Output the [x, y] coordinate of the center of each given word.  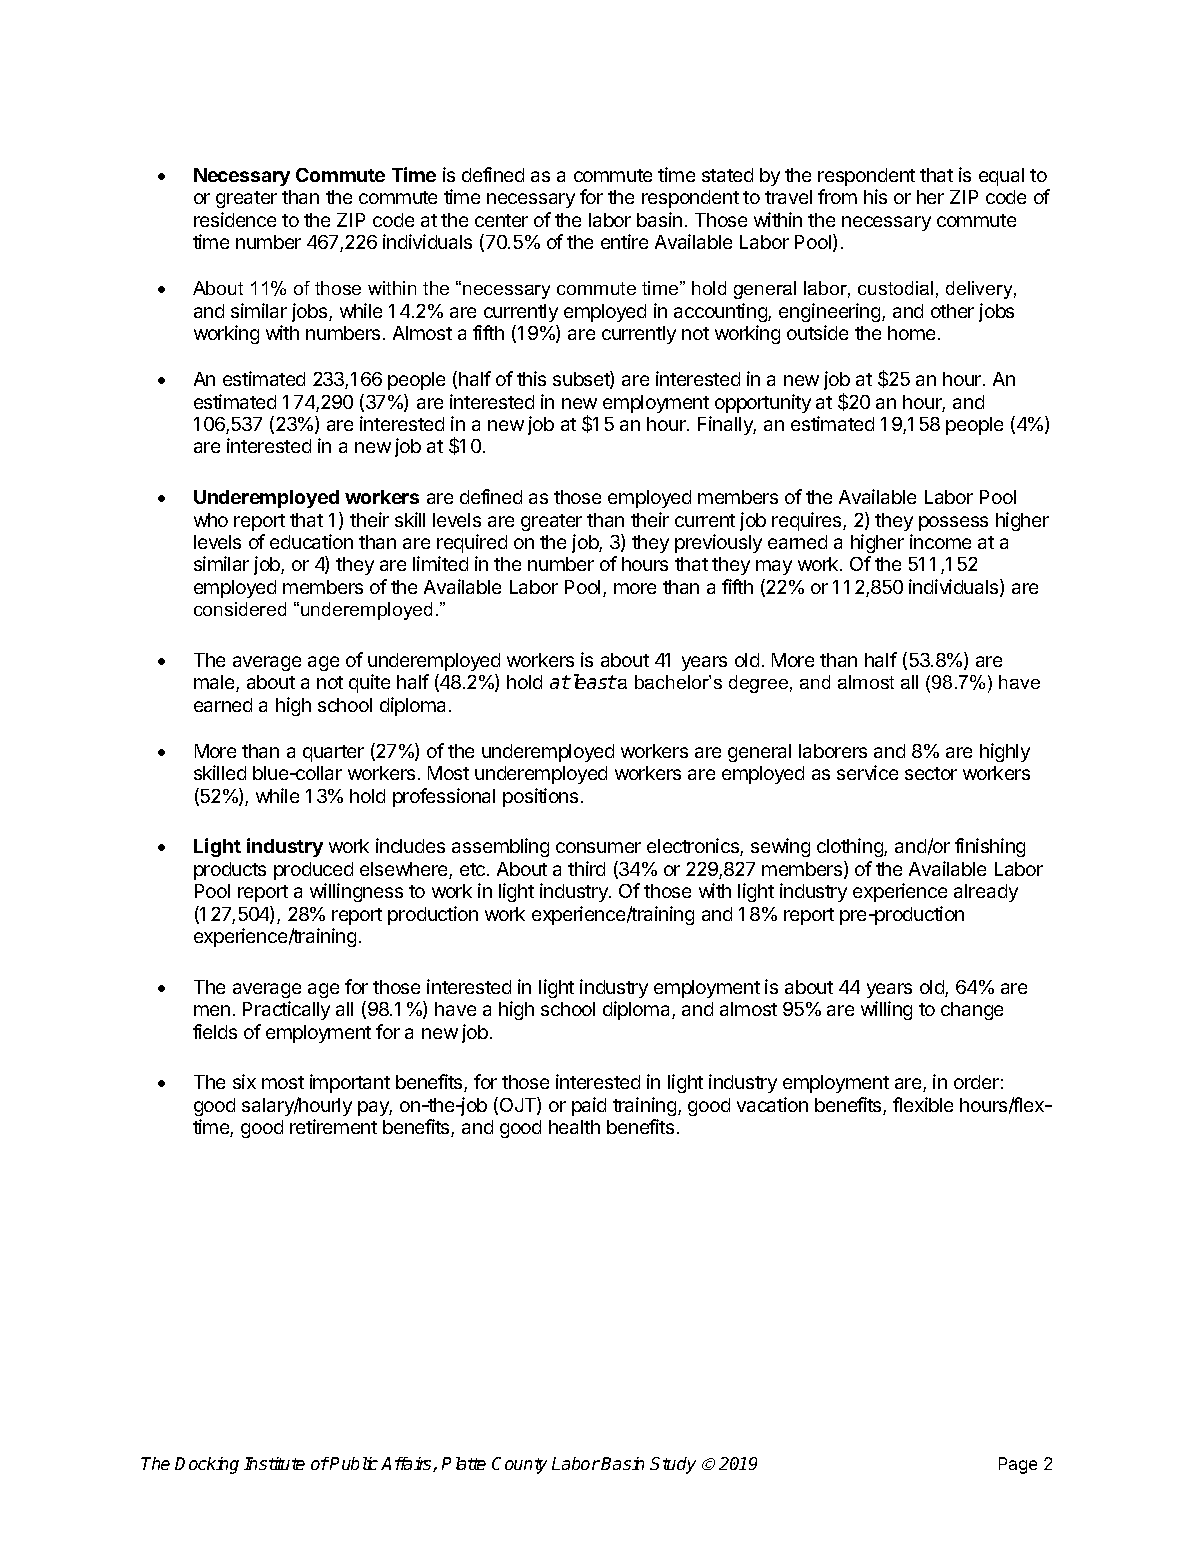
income [940, 541]
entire [624, 241]
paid [589, 1106]
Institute [274, 1463]
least [593, 681]
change [972, 1011]
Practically [286, 1010]
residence [235, 219]
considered [240, 609]
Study [673, 1465]
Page [1018, 1465]
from [837, 196]
